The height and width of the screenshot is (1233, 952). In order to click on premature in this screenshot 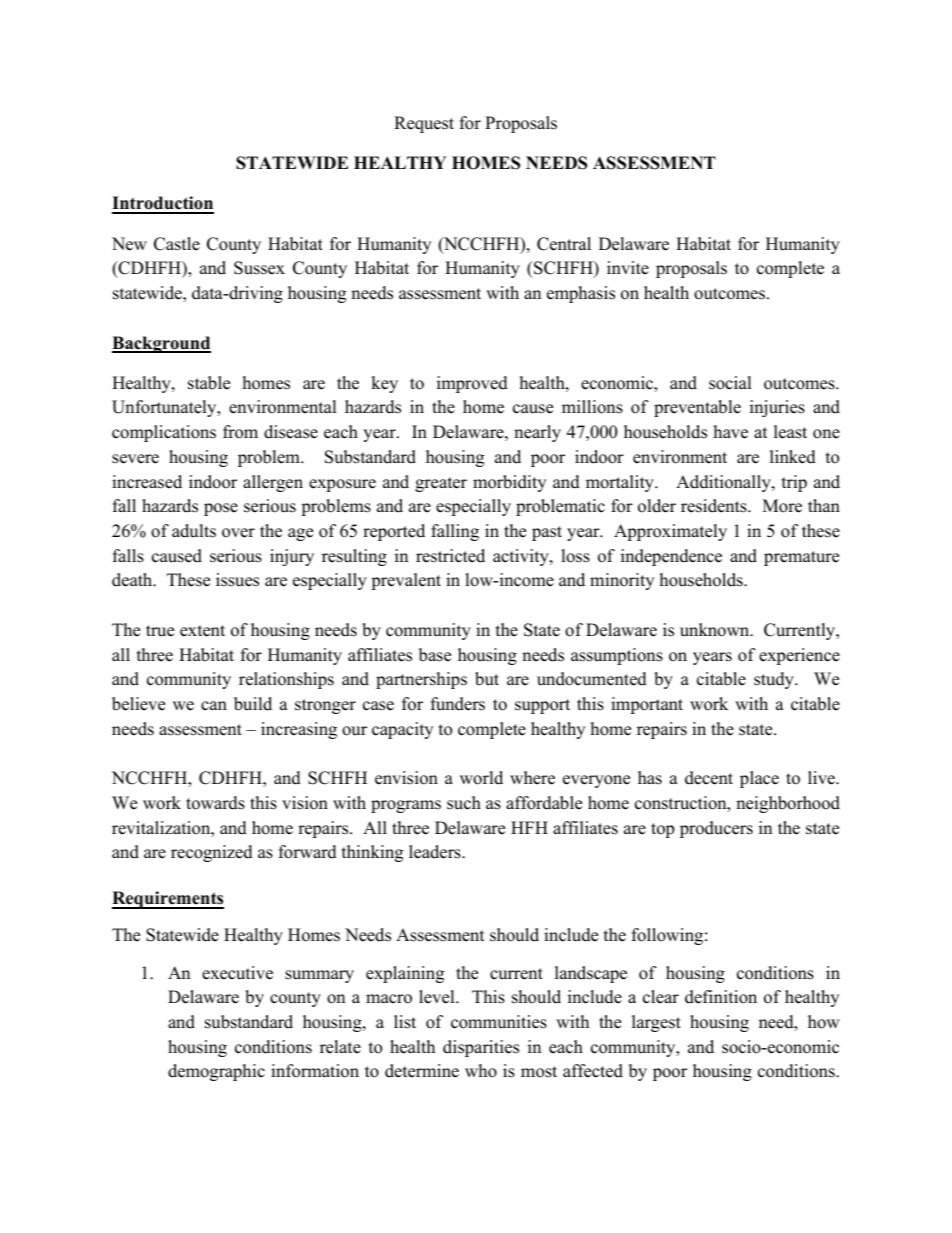, I will do `click(801, 558)`.
